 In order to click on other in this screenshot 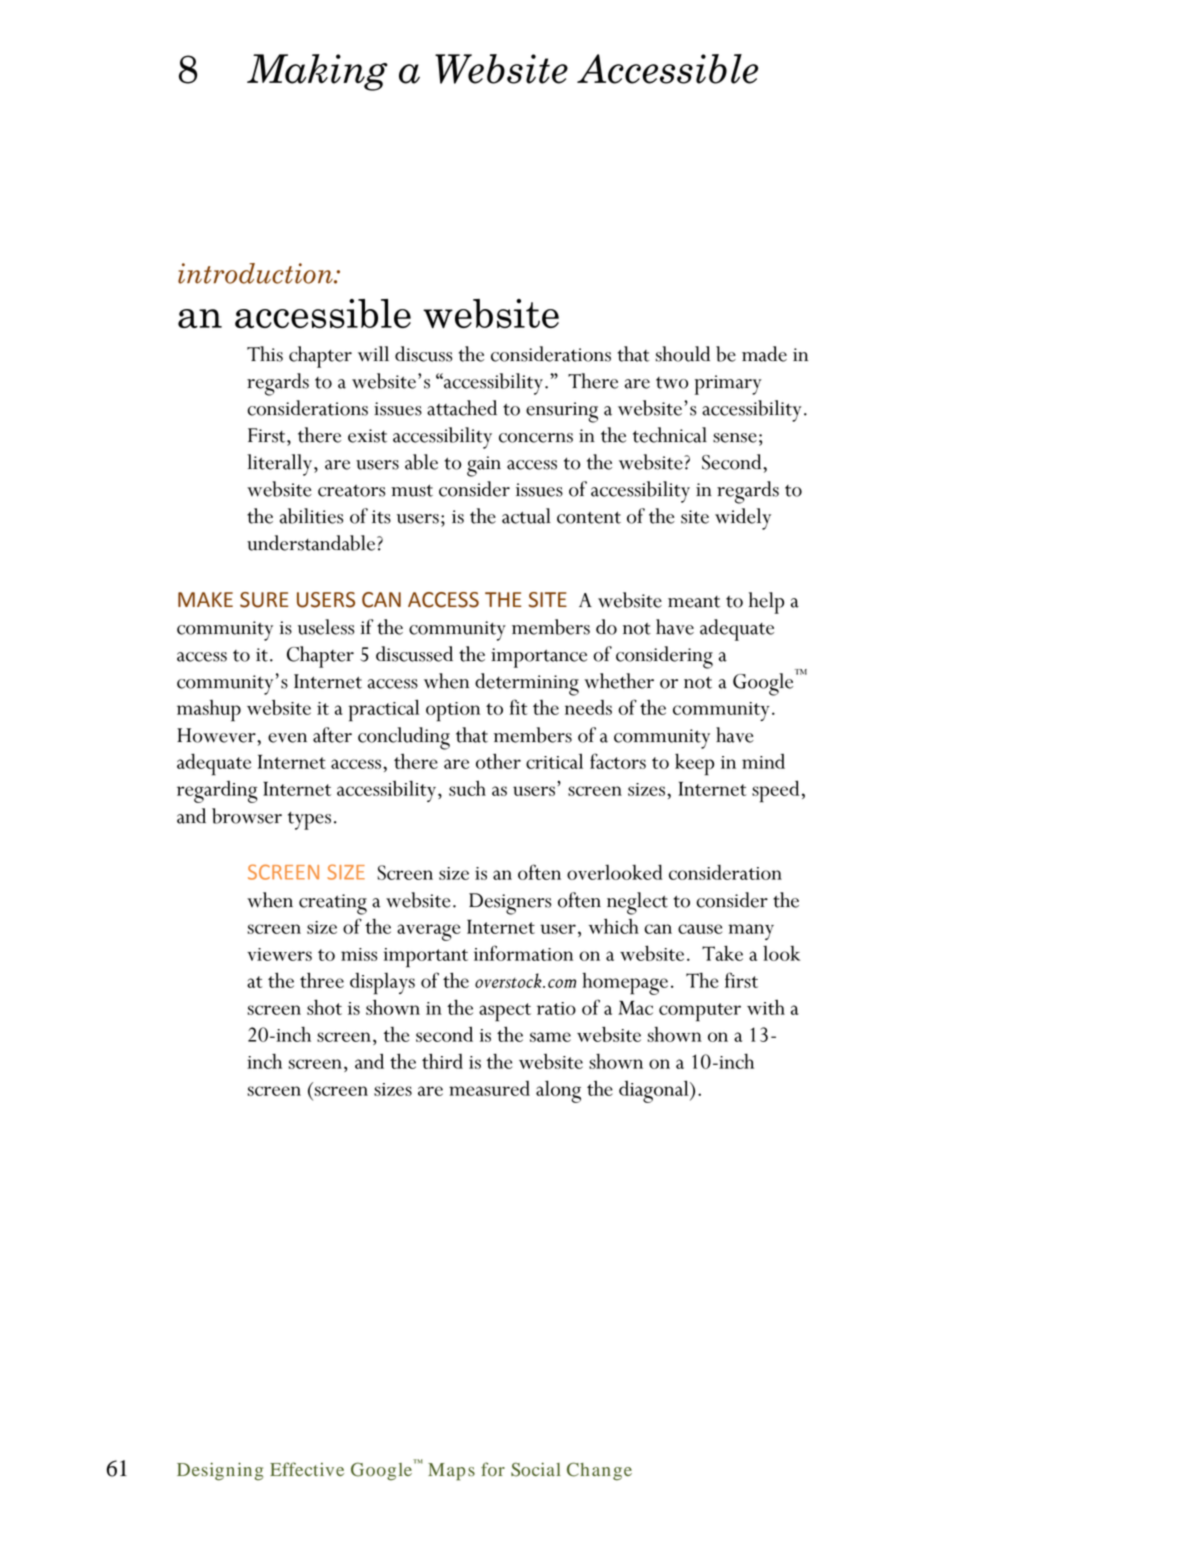, I will do `click(498, 761)`.
